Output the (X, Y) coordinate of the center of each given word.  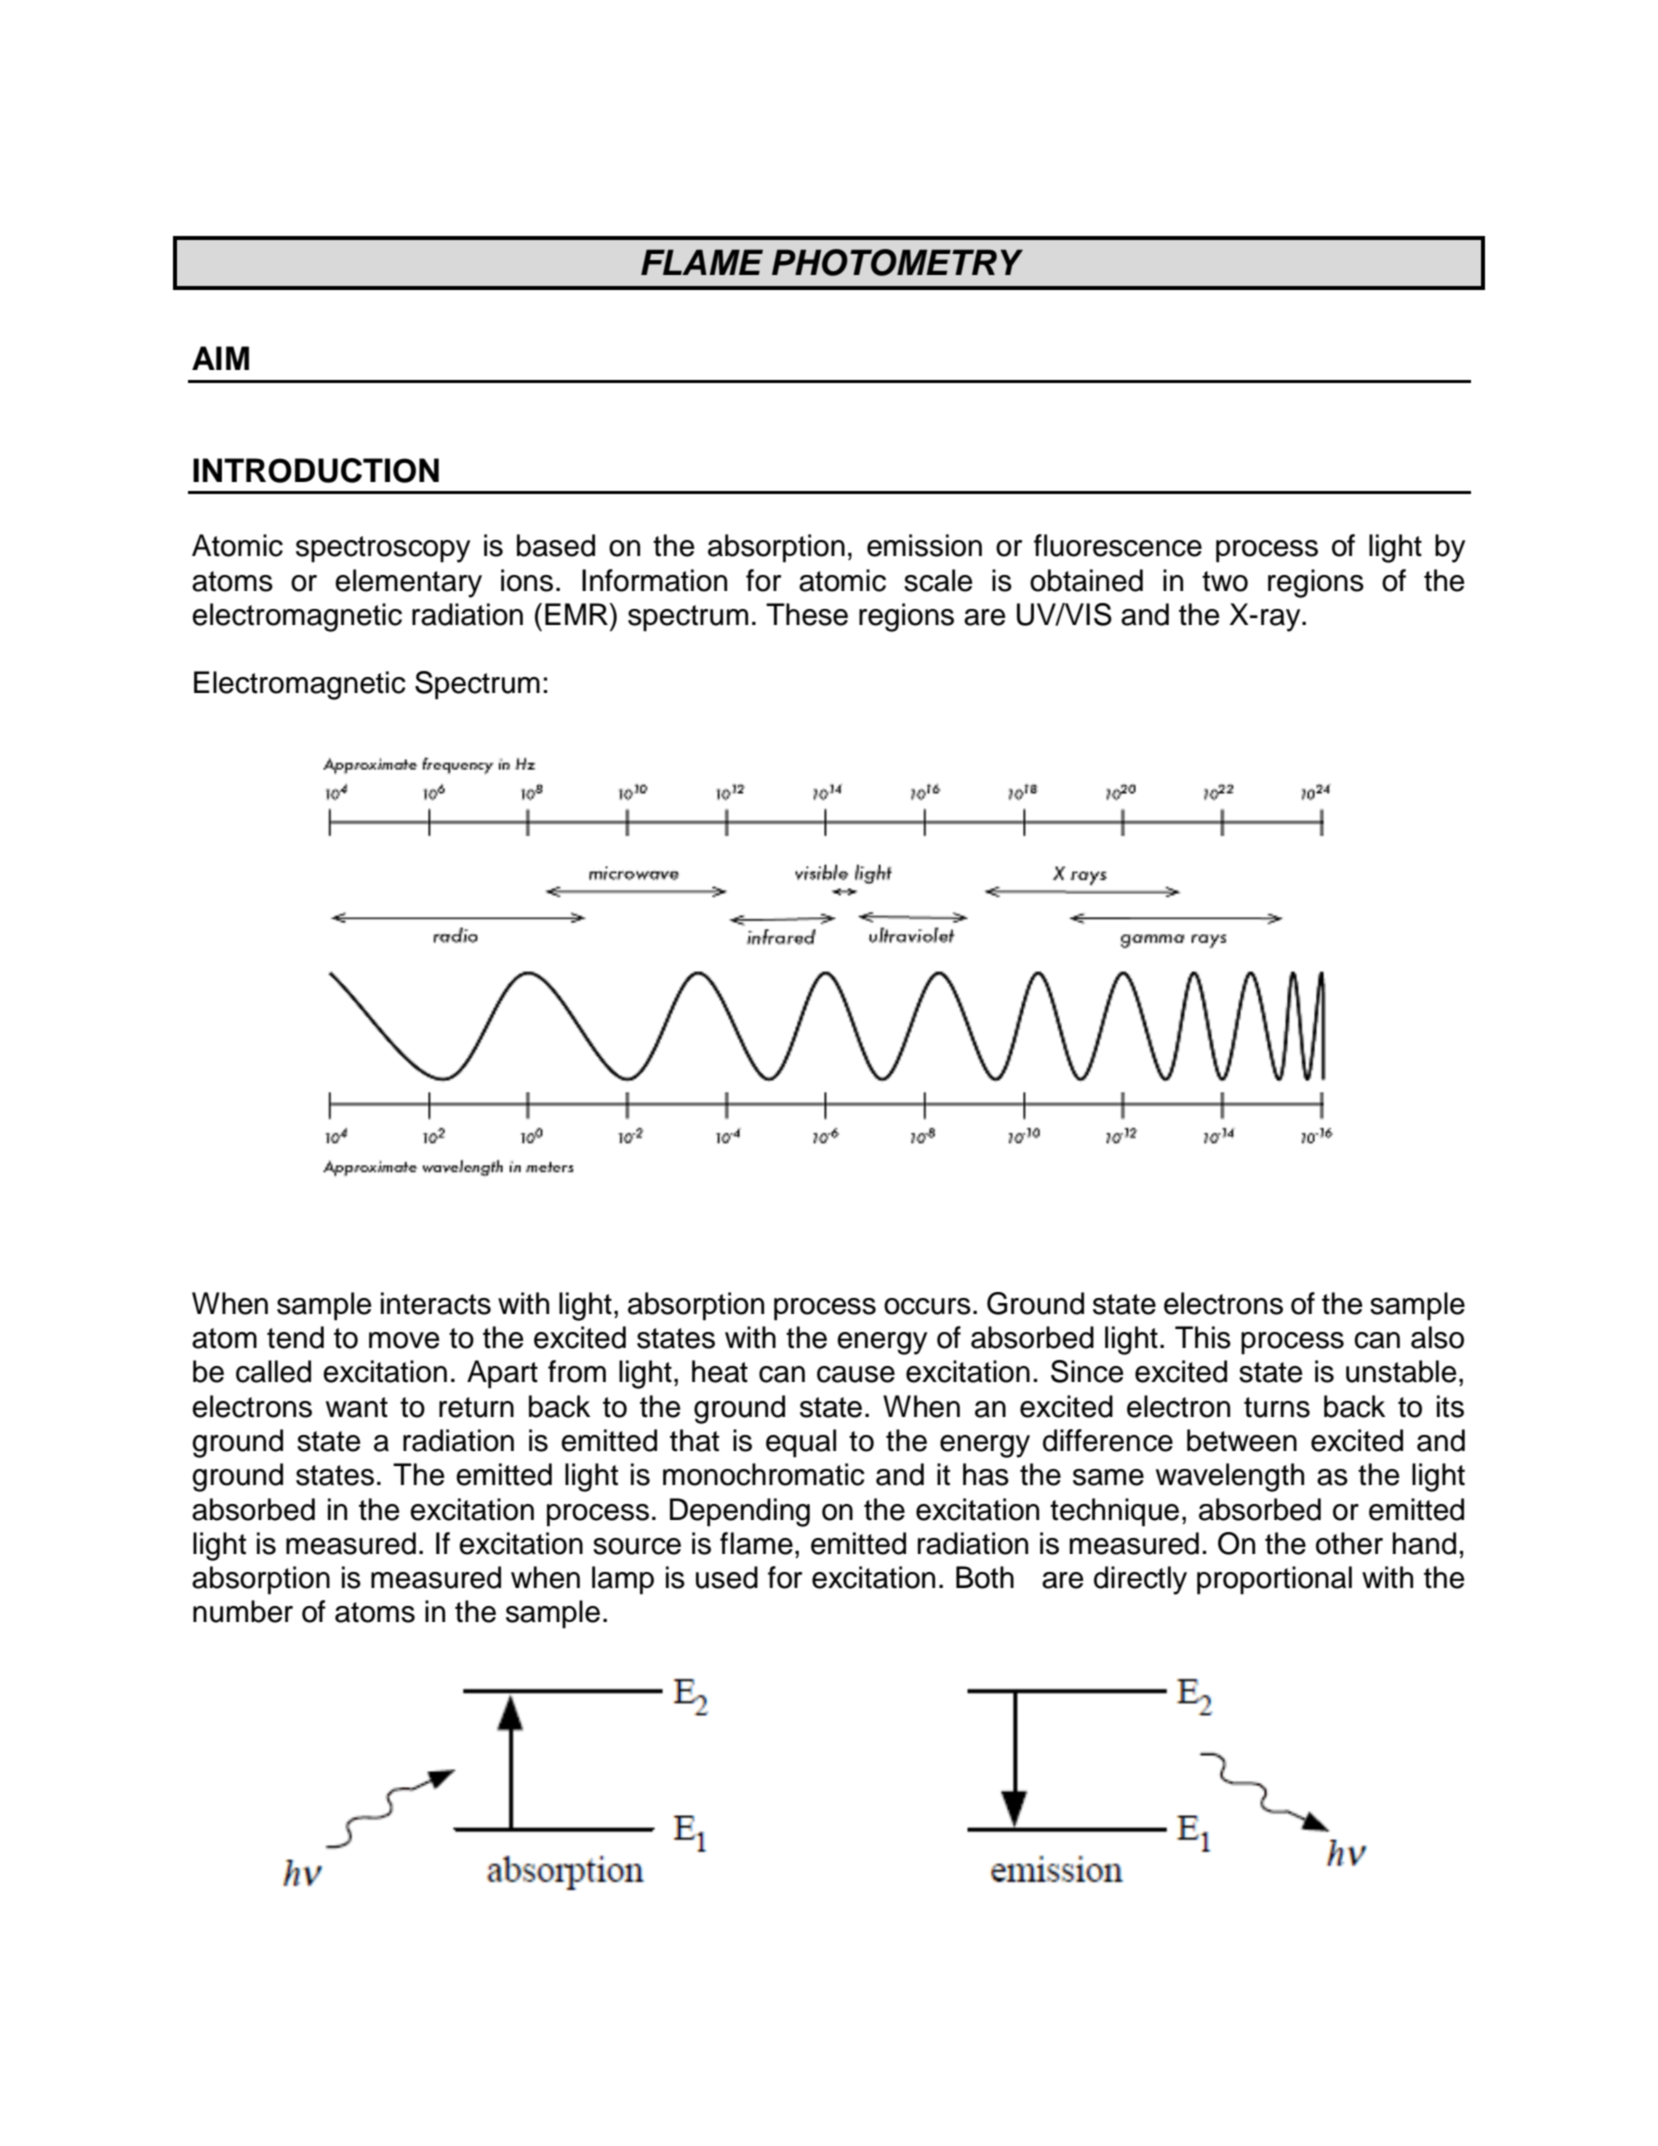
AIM (220, 358)
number (243, 1611)
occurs (927, 1306)
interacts (436, 1303)
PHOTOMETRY (897, 262)
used (727, 1577)
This (1203, 1337)
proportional (1274, 1580)
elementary (408, 583)
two (1225, 581)
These (807, 614)
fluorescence (1118, 545)
